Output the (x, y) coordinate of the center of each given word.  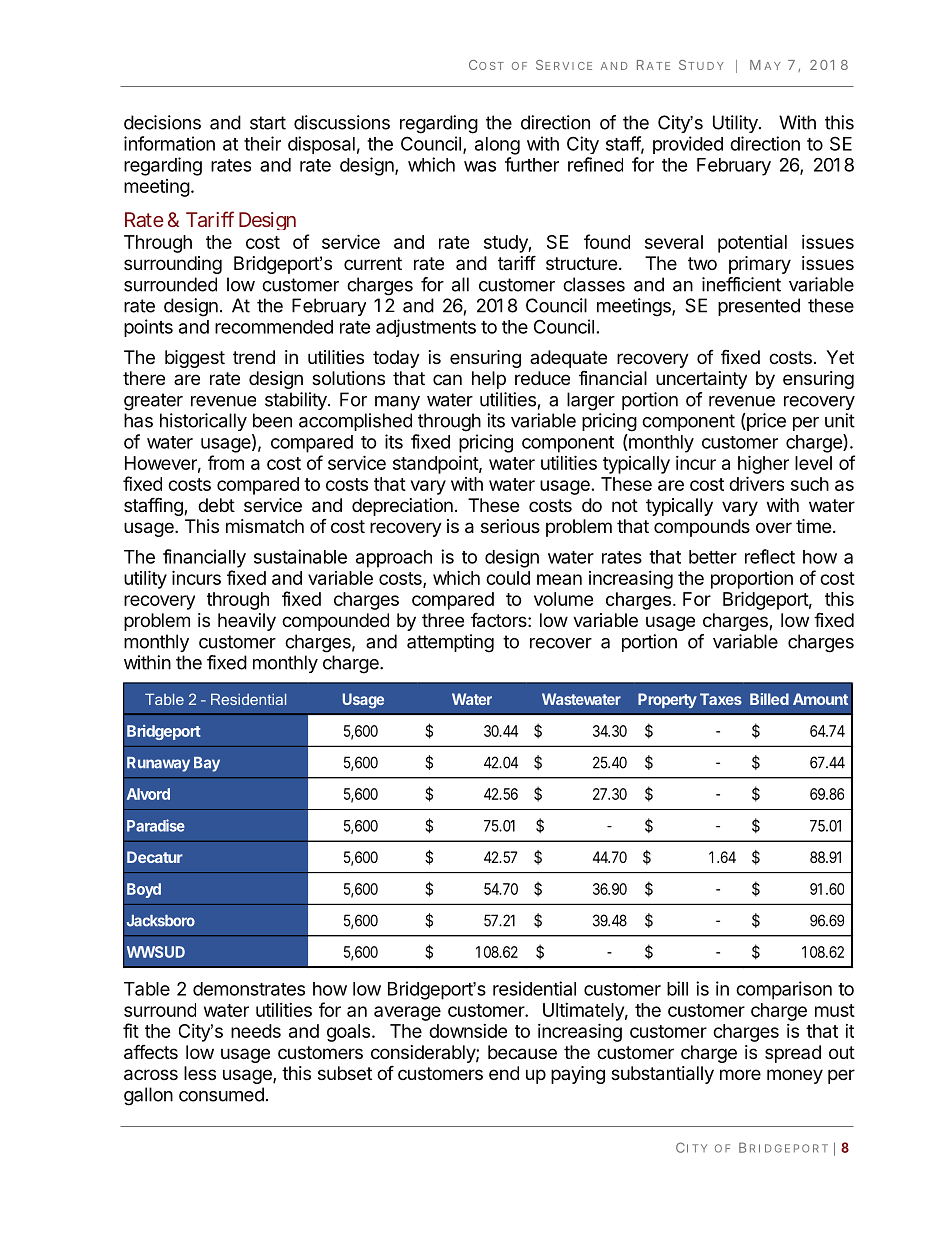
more (740, 1074)
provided (688, 145)
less (200, 1073)
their (262, 143)
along (497, 146)
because (522, 1052)
